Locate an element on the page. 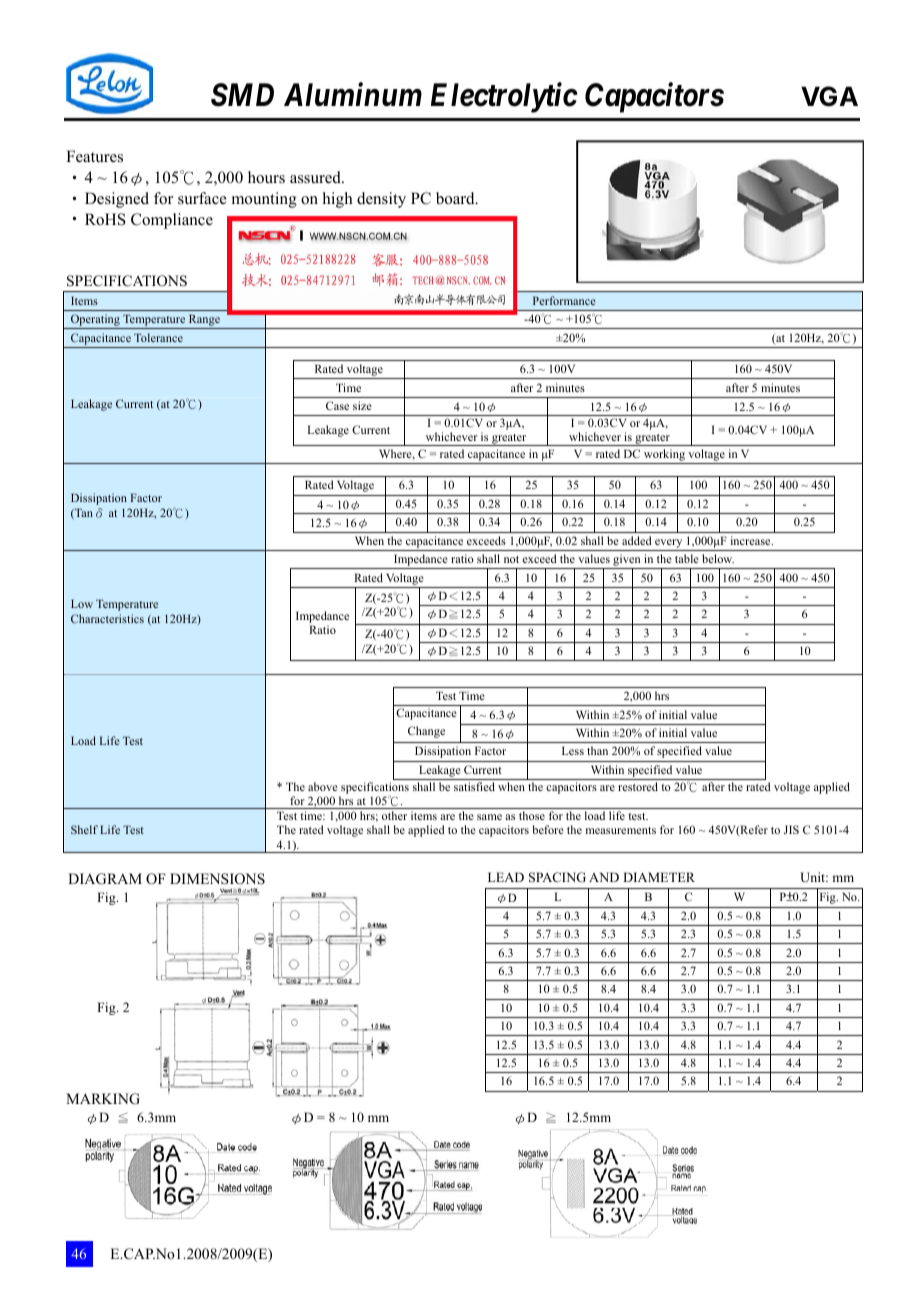 The width and height of the page is (924, 1308). below is located at coordinates (718, 558).
